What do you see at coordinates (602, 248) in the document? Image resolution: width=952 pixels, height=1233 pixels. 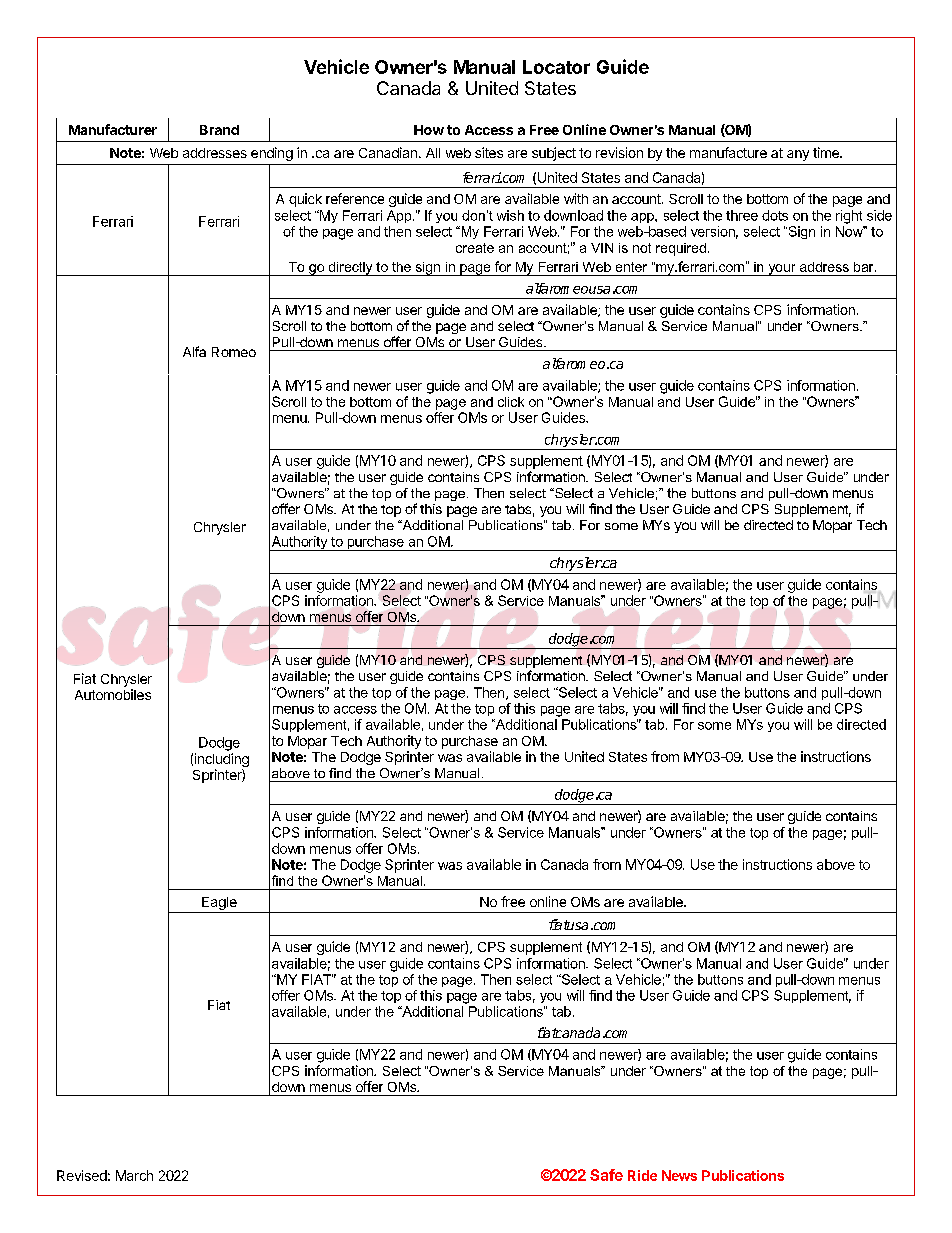 I see `VIN` at bounding box center [602, 248].
